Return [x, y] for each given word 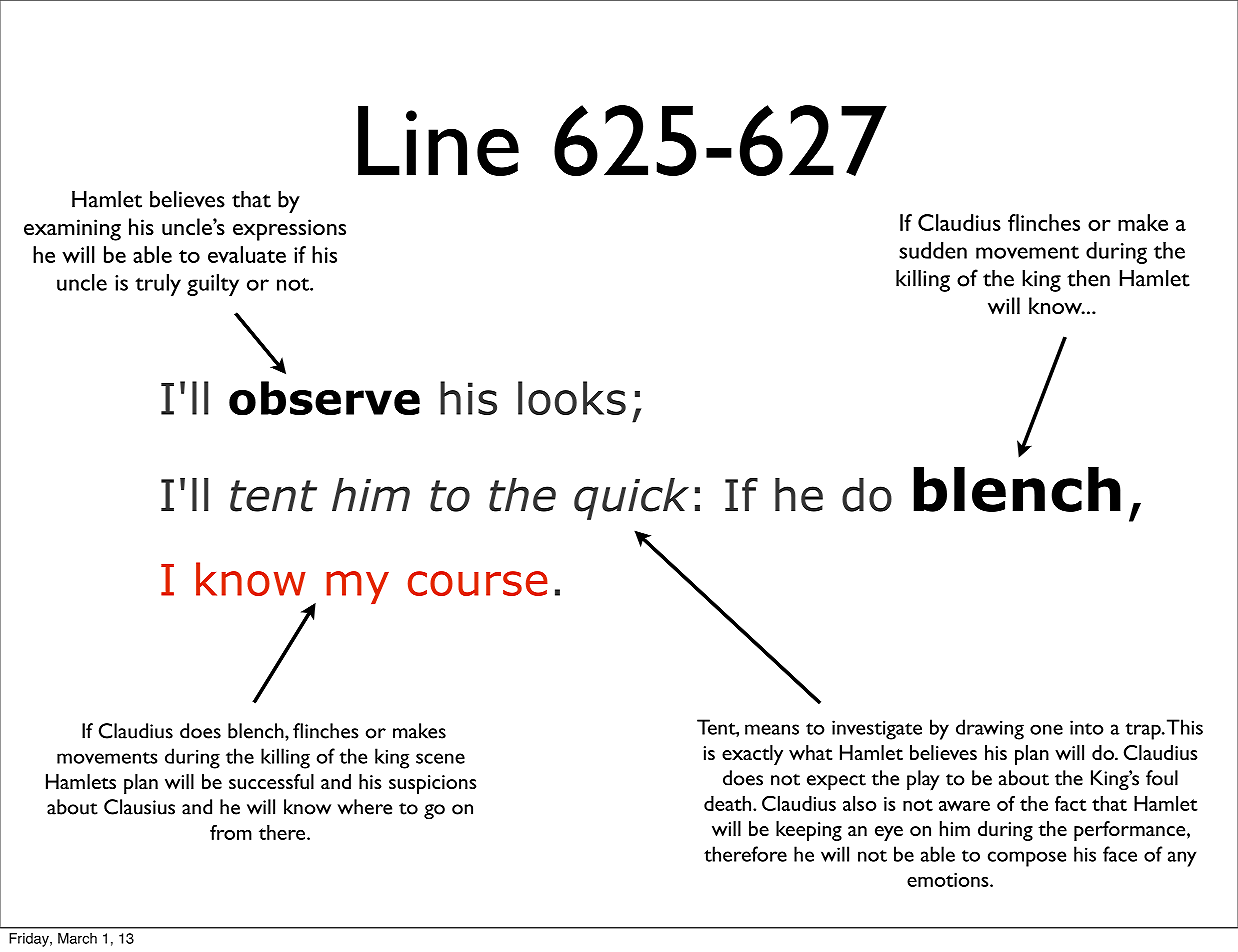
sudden [933, 250]
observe [324, 398]
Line [438, 141]
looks [572, 398]
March [77, 938]
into [1087, 727]
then [1088, 278]
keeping [809, 831]
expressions [289, 230]
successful [271, 781]
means [772, 729]
